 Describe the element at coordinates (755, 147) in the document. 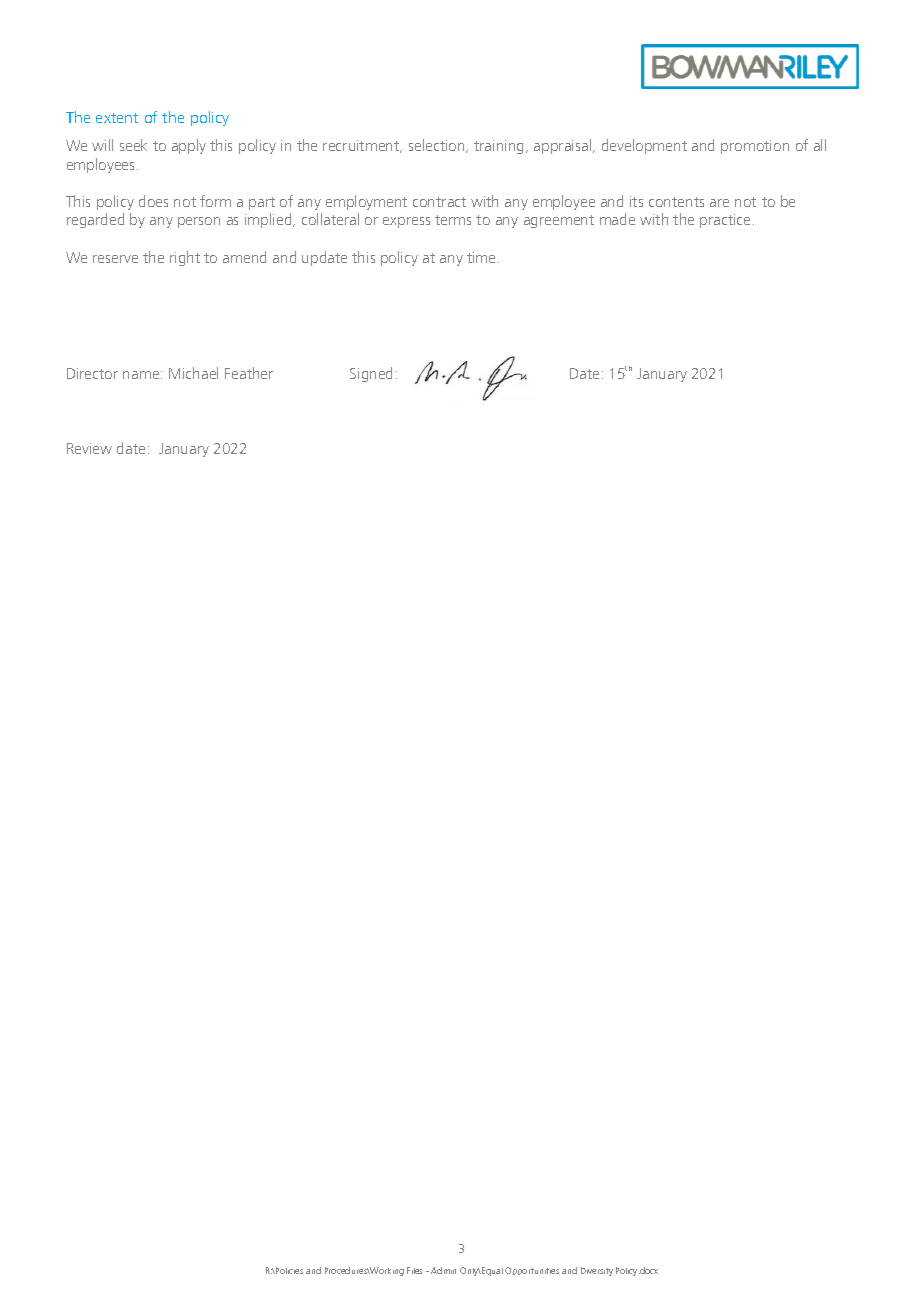

I see `promotion` at that location.
